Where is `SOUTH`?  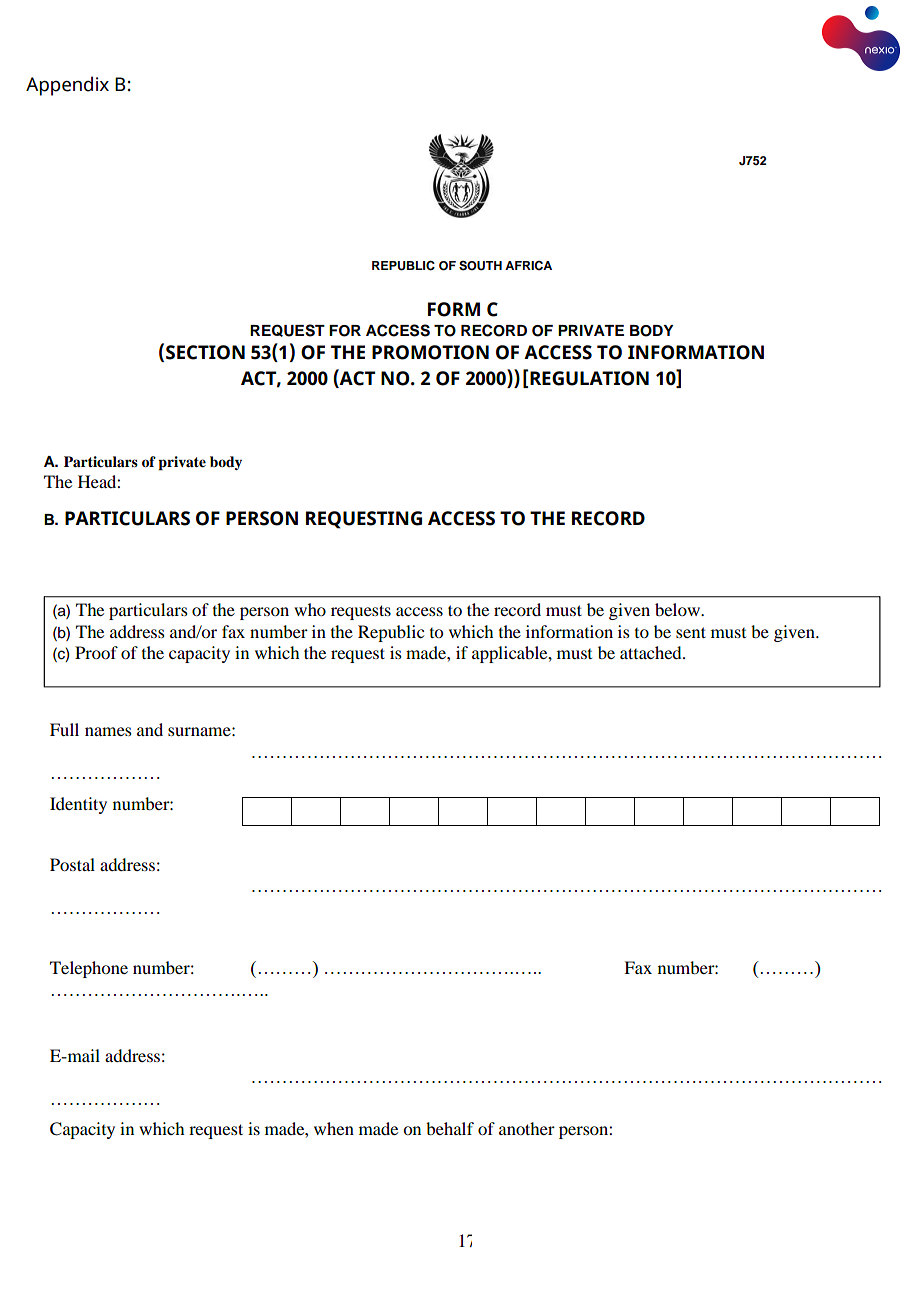 SOUTH is located at coordinates (480, 266).
